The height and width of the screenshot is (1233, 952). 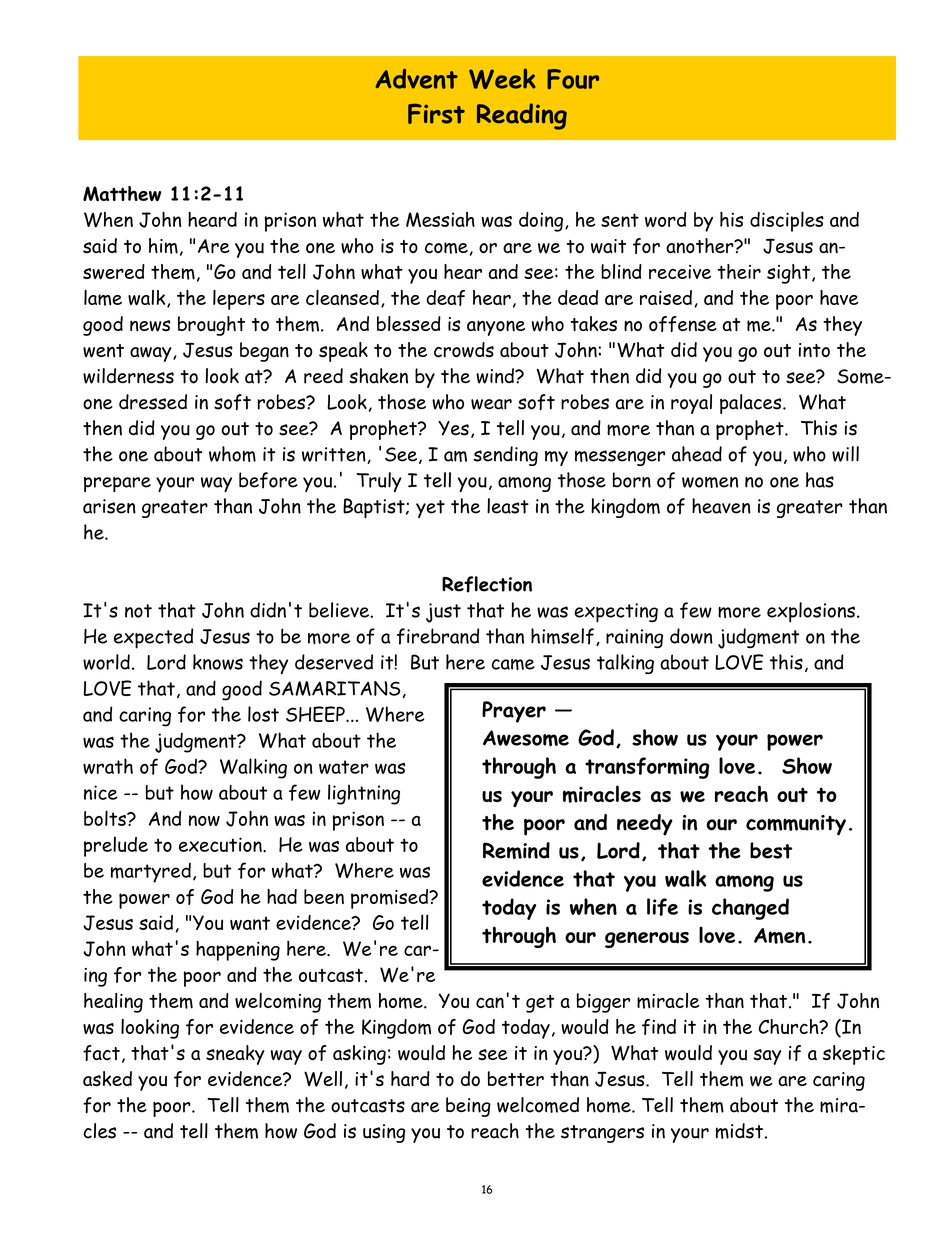 What do you see at coordinates (221, 844) in the screenshot?
I see `execution` at bounding box center [221, 844].
